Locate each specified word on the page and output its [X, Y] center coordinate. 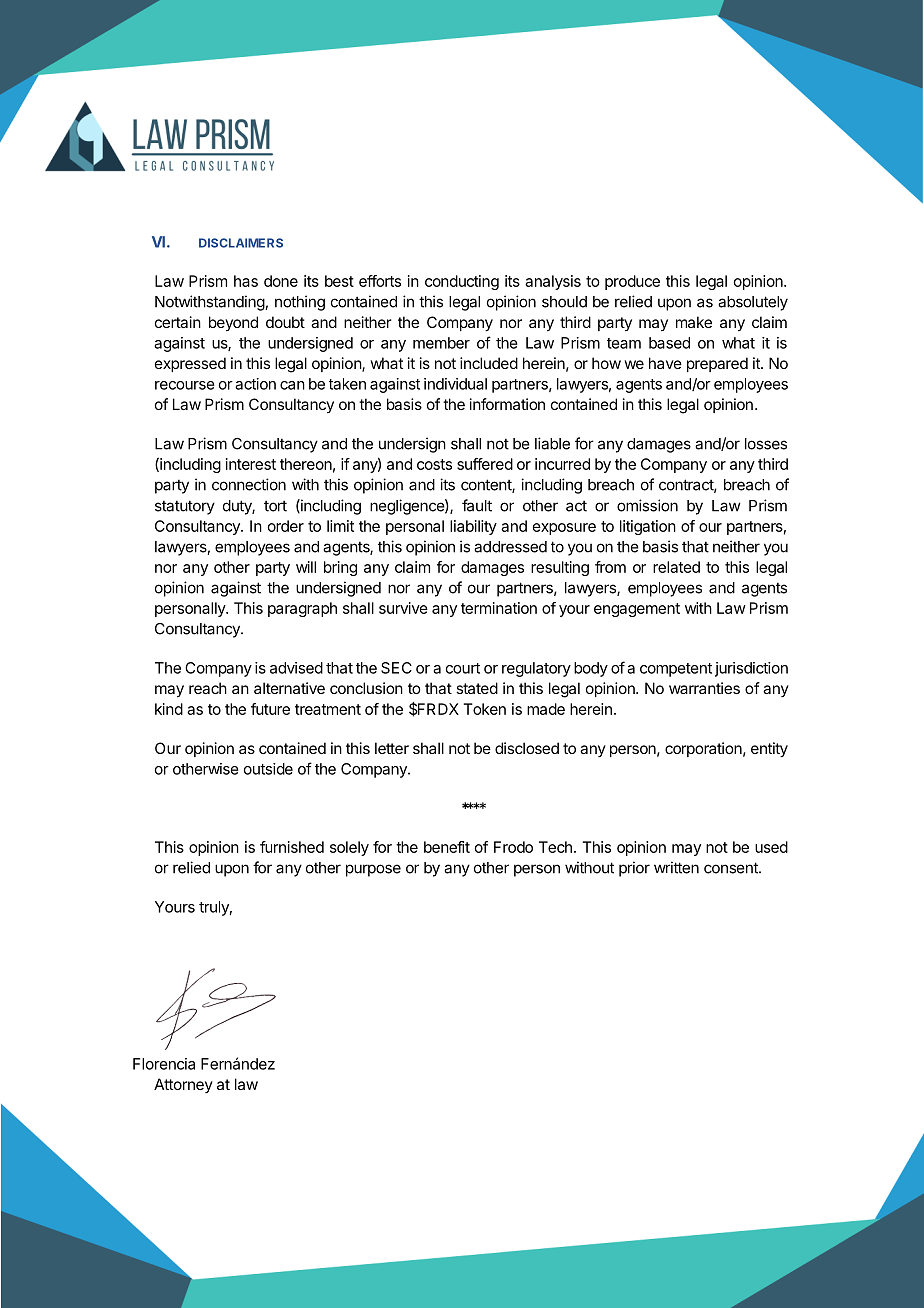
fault [477, 505]
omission [647, 505]
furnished [292, 847]
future [270, 709]
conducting [462, 282]
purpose [373, 870]
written [676, 867]
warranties [704, 688]
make [694, 322]
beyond [233, 323]
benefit [447, 847]
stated [477, 688]
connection [249, 484]
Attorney [183, 1085]
